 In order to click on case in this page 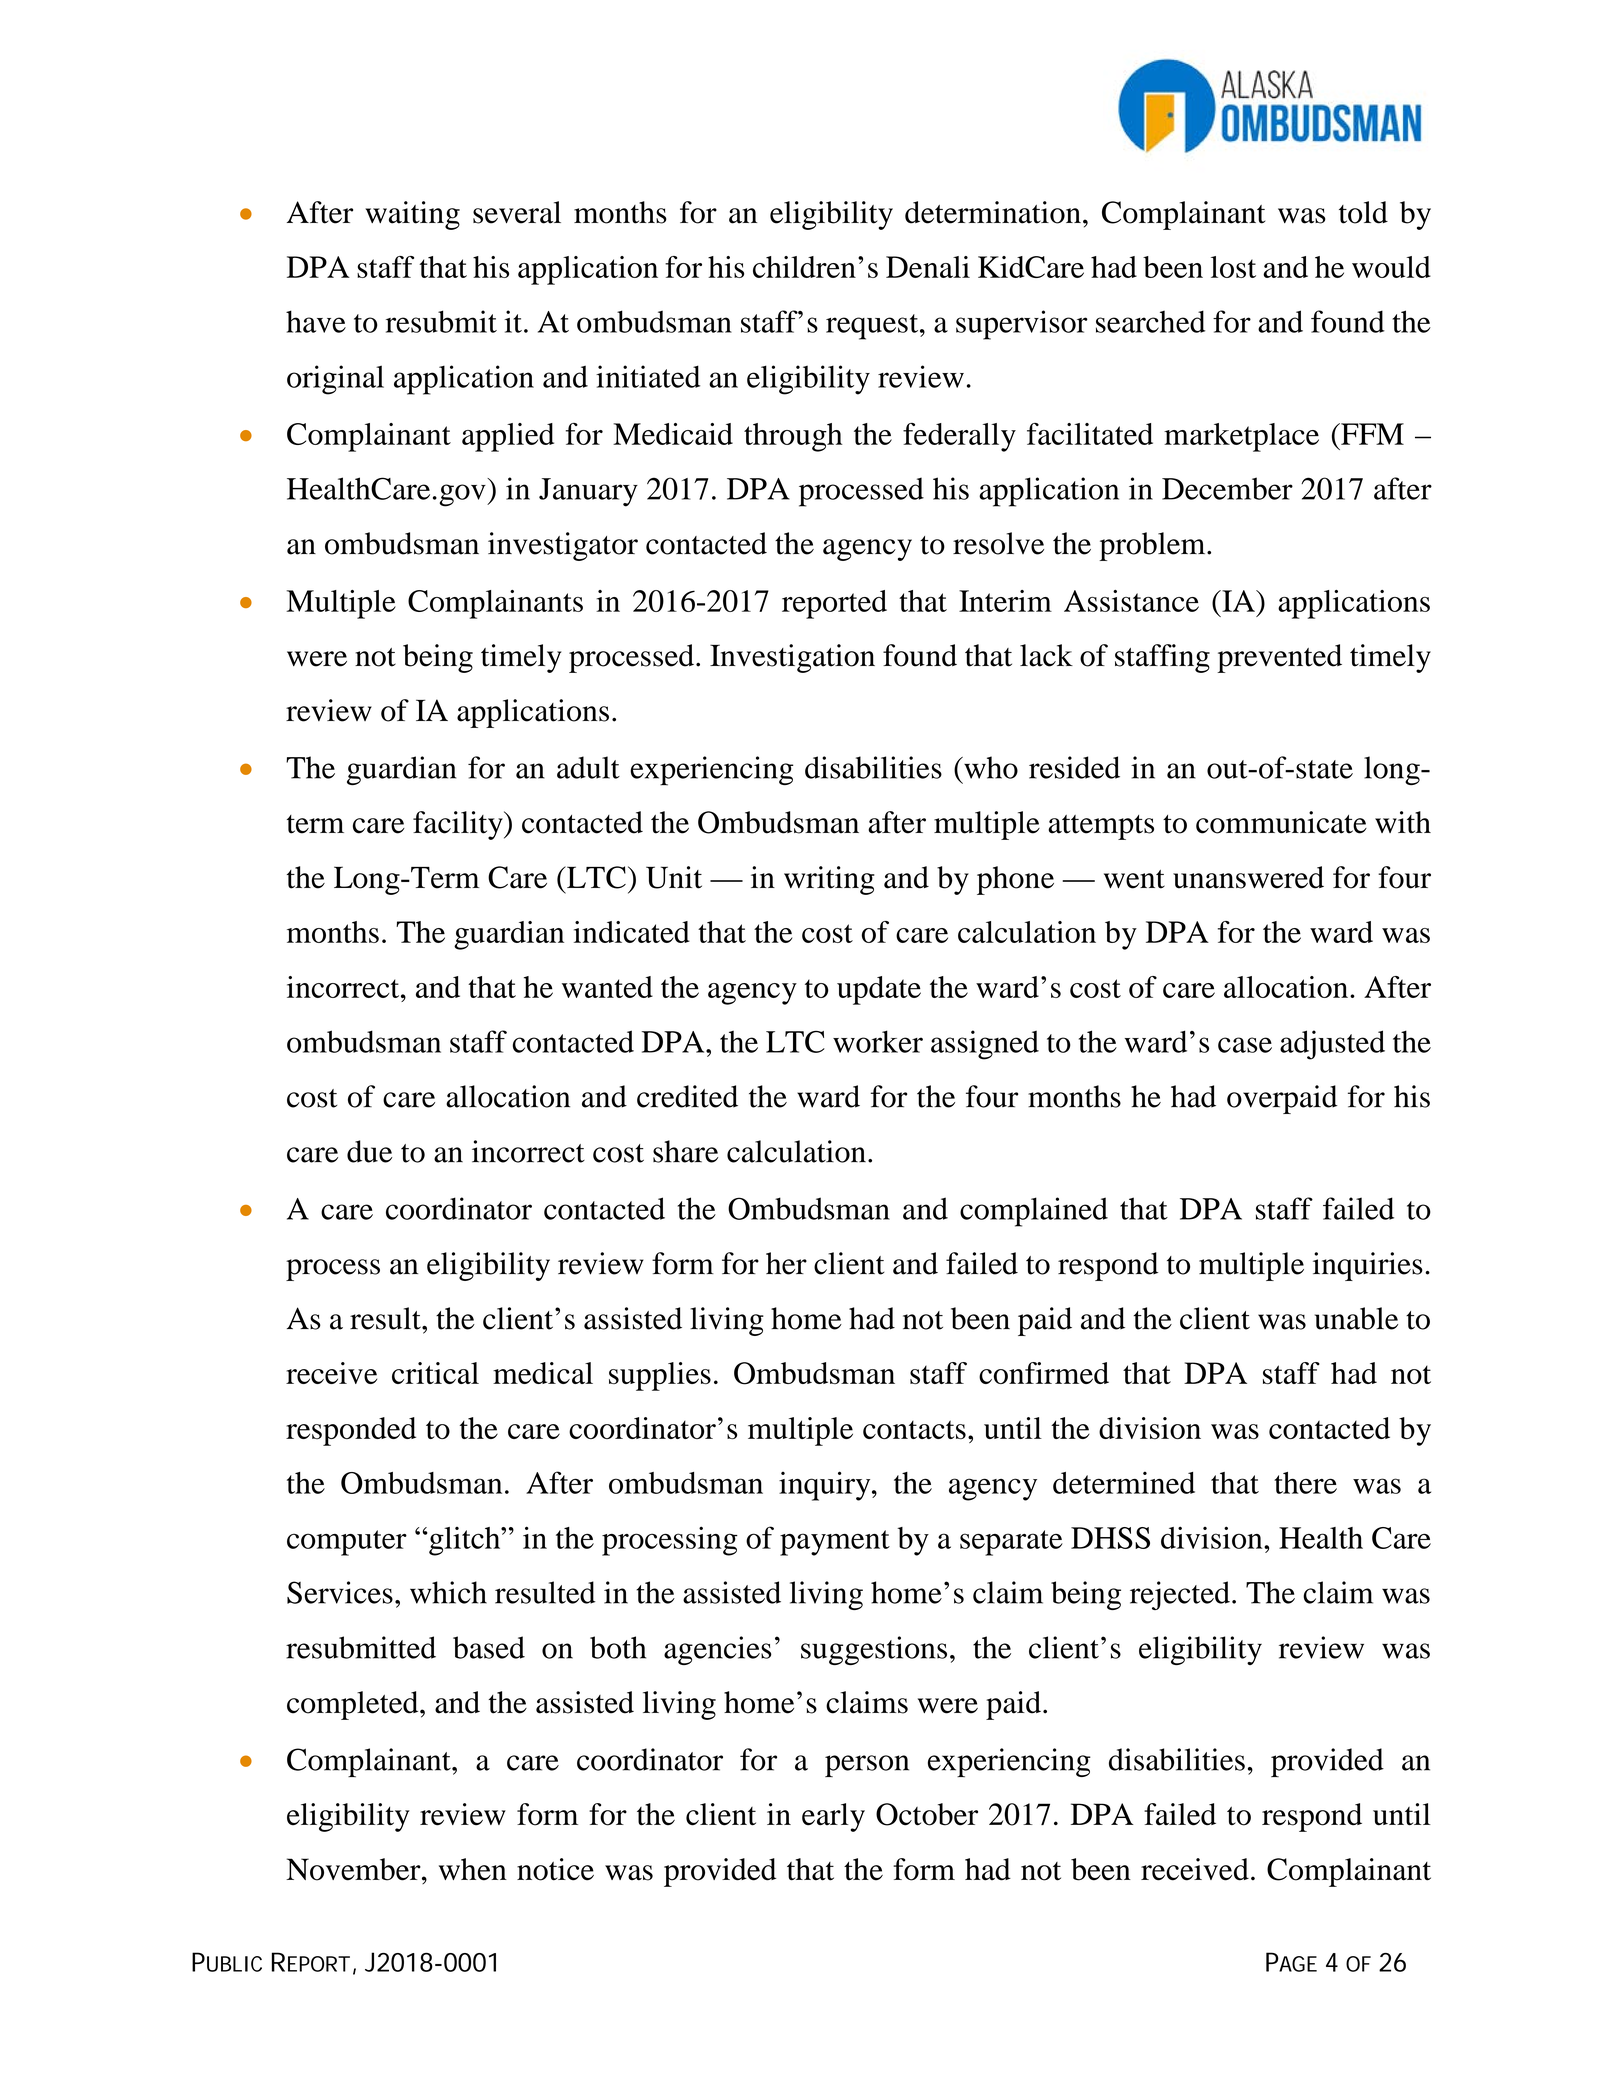, I will do `click(1245, 1045)`.
